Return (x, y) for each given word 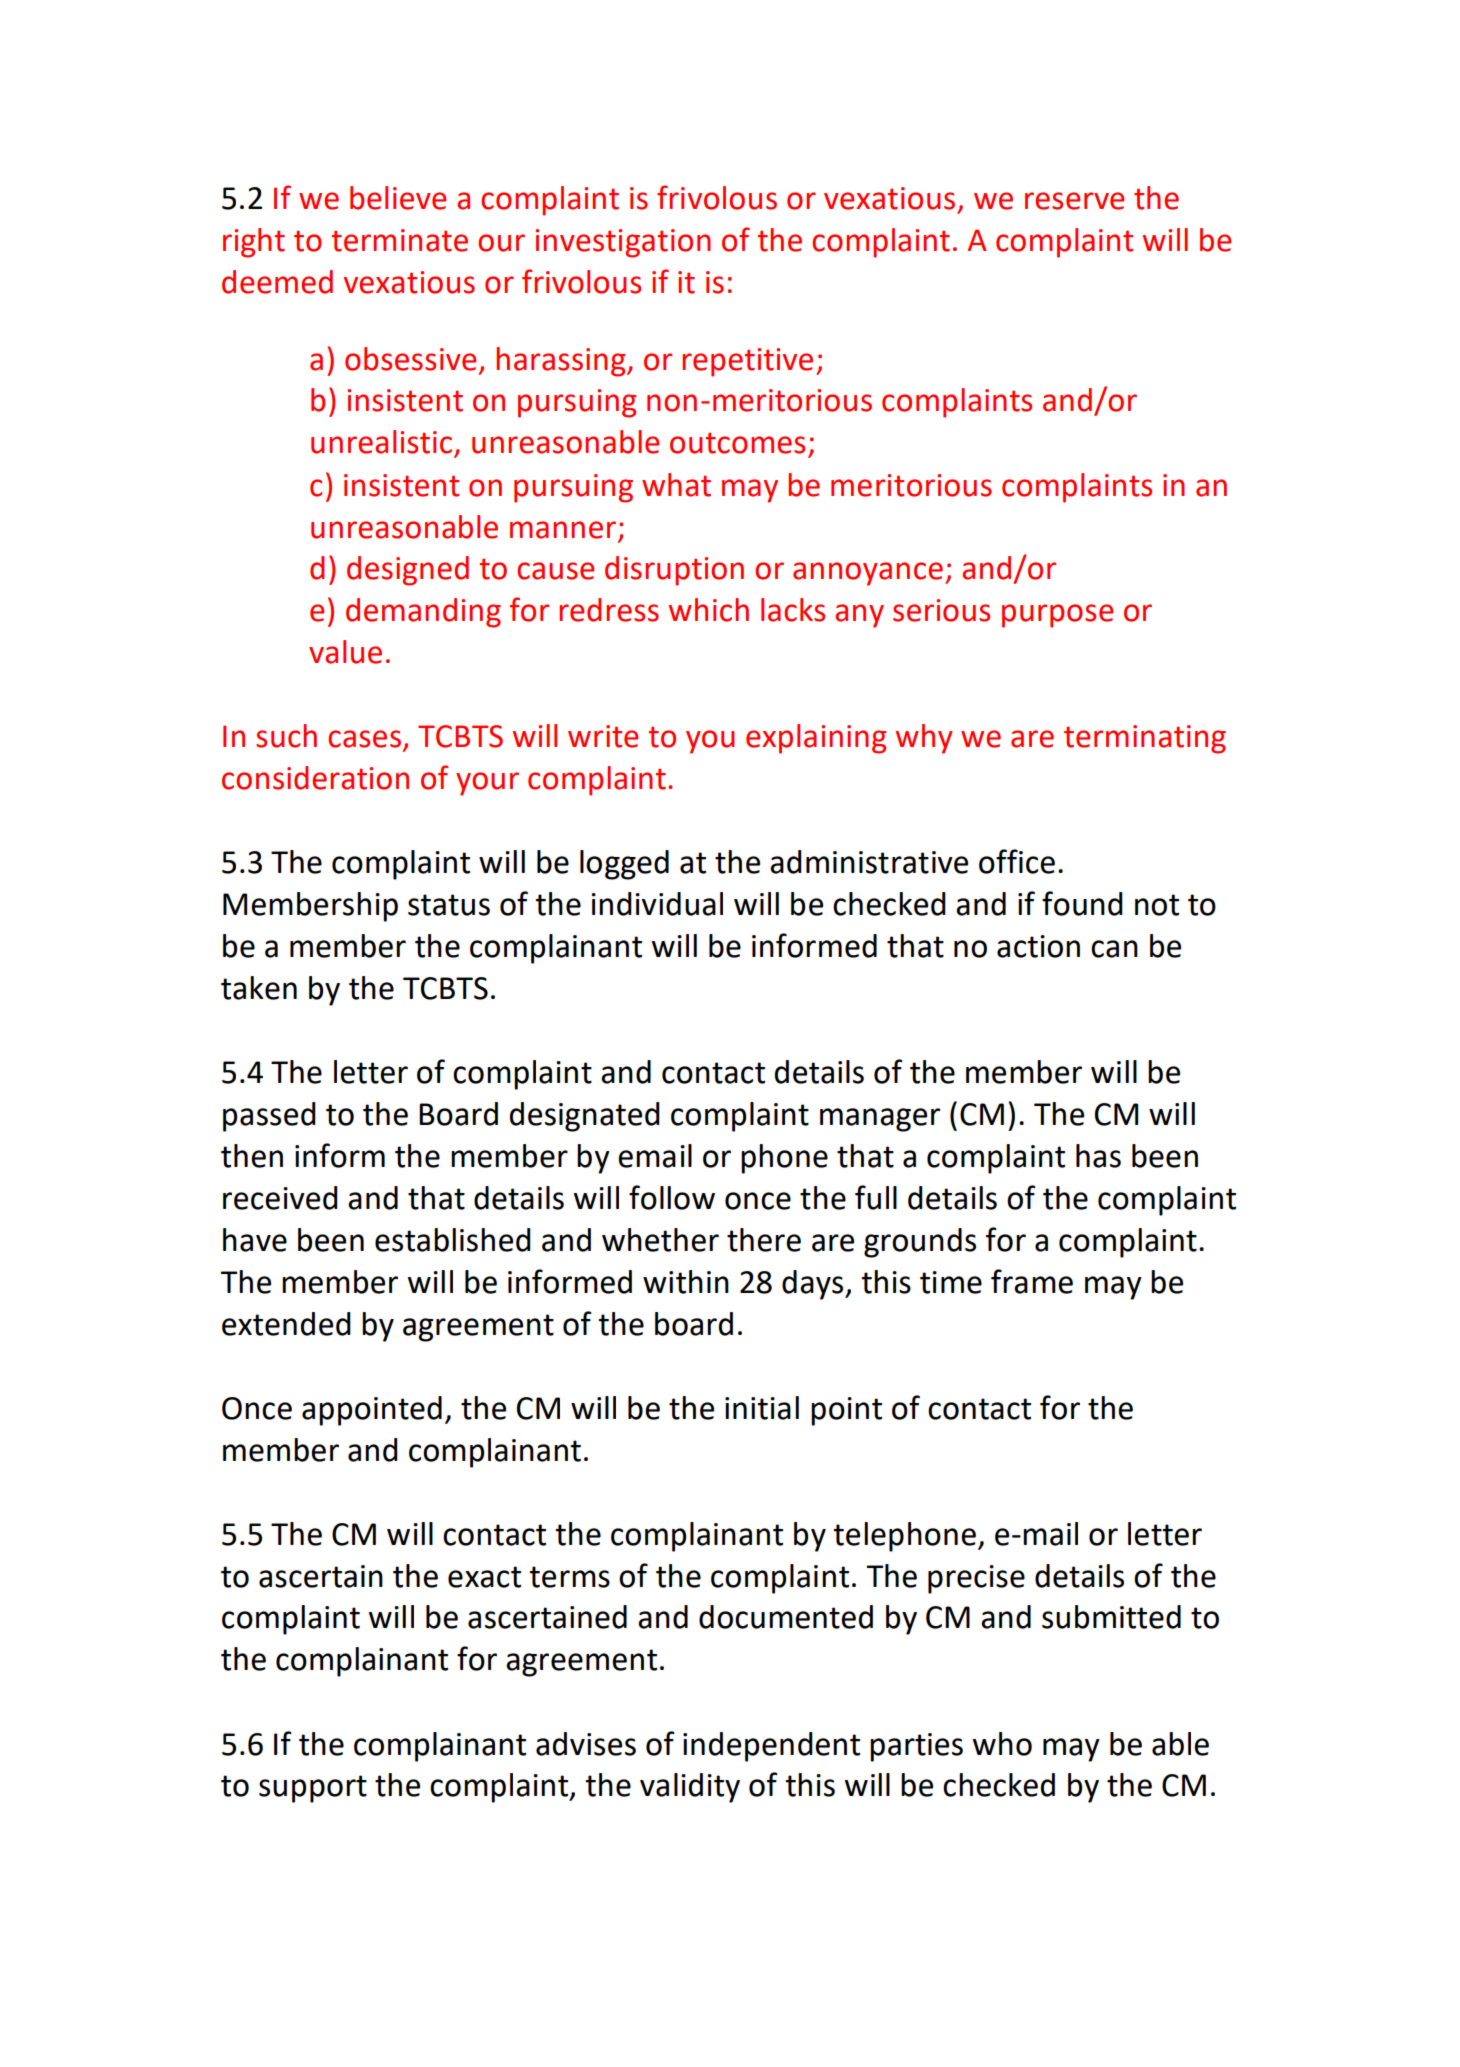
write (603, 736)
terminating (1145, 739)
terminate (400, 240)
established (452, 1240)
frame (1032, 1281)
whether (660, 1240)
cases (364, 739)
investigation (623, 243)
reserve (1074, 201)
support (313, 1789)
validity (690, 1788)
